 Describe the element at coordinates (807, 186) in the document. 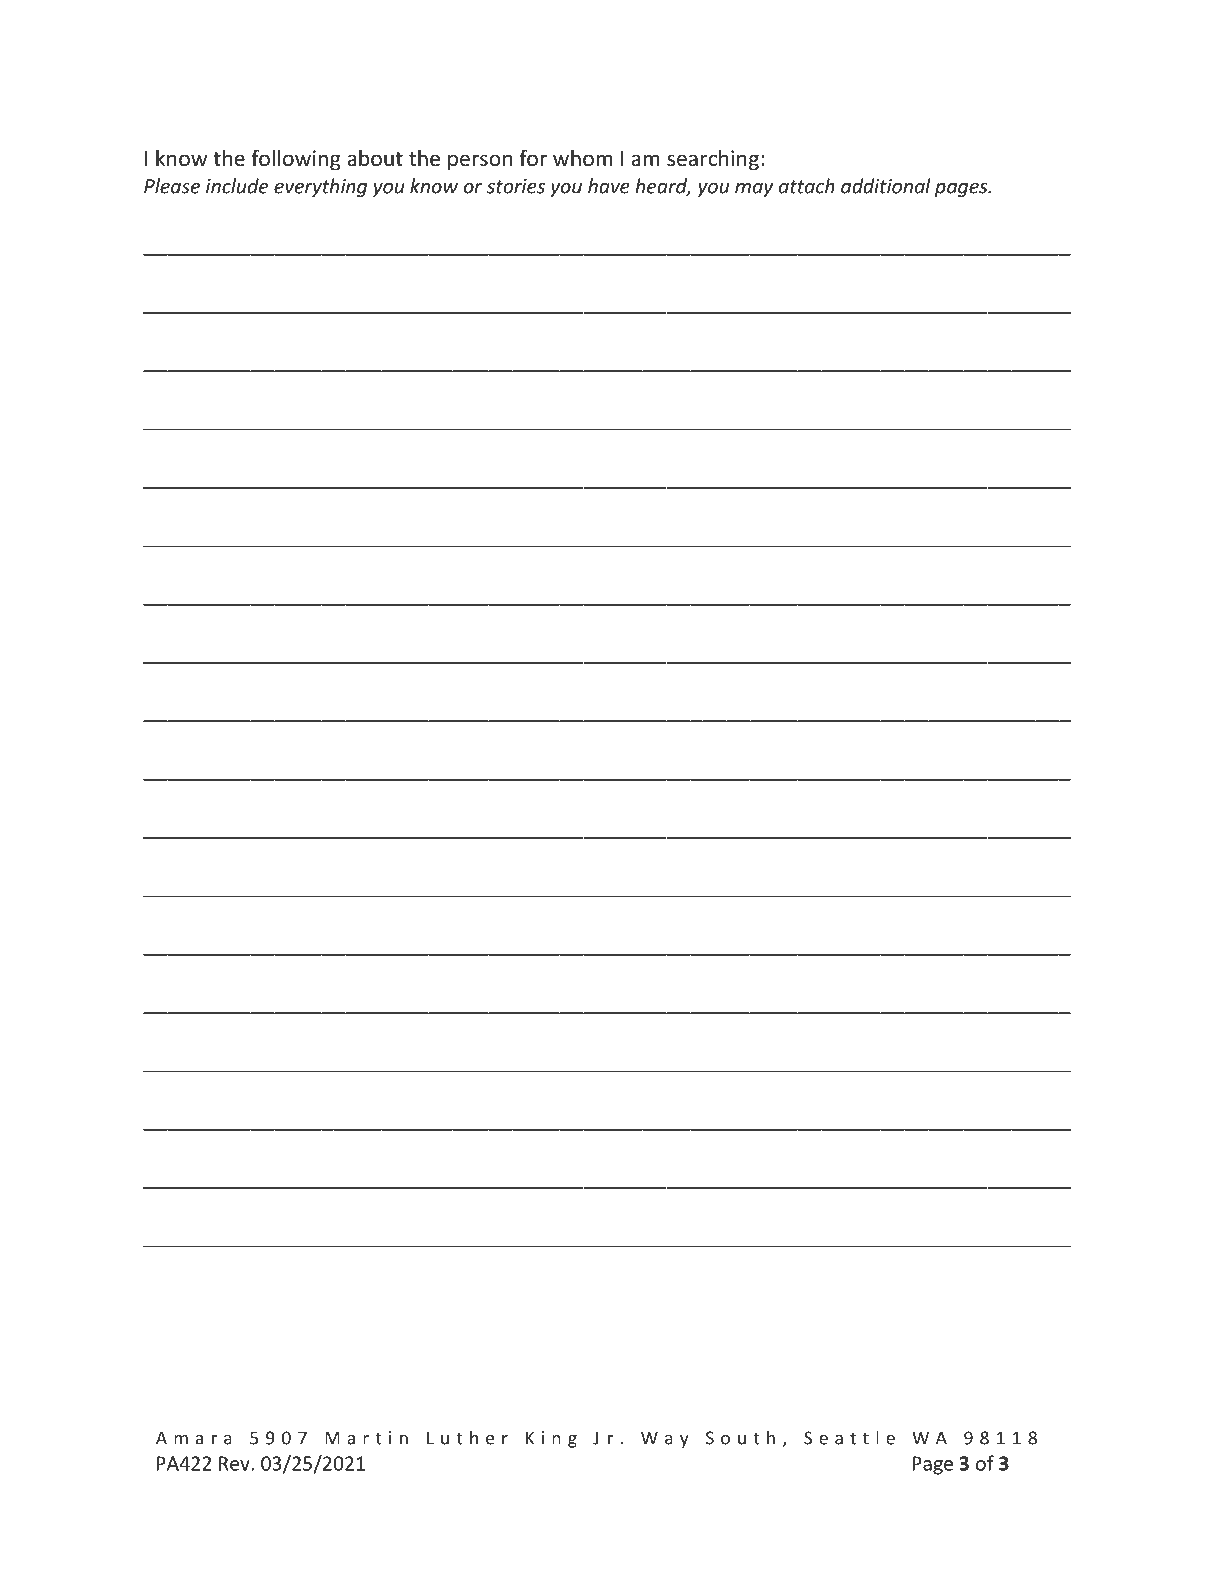

I see `attach` at that location.
